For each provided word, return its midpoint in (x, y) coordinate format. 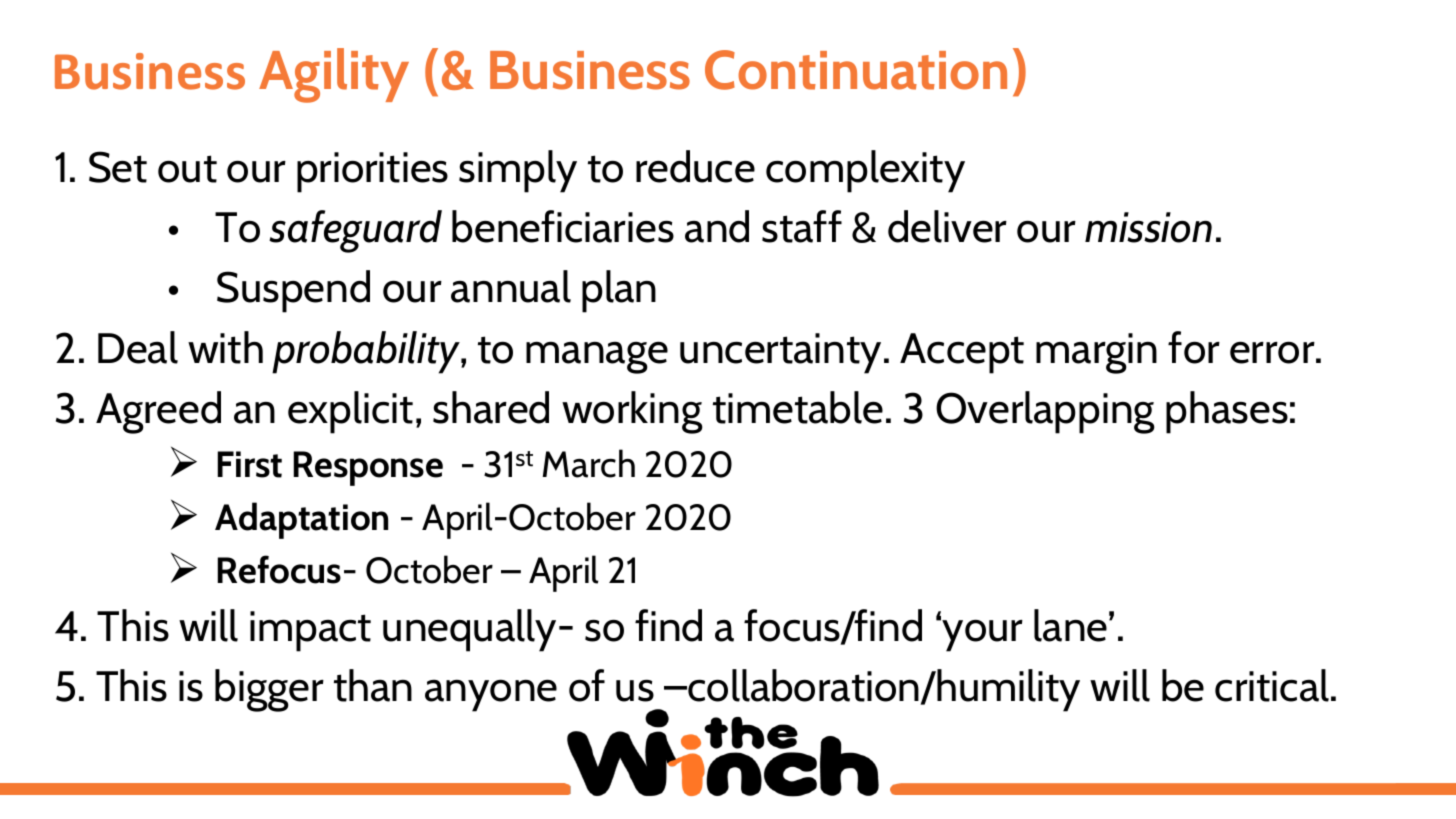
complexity (865, 171)
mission (1148, 227)
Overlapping (1045, 412)
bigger (269, 690)
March (589, 463)
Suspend (293, 291)
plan (619, 291)
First (249, 464)
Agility (334, 75)
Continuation (856, 70)
